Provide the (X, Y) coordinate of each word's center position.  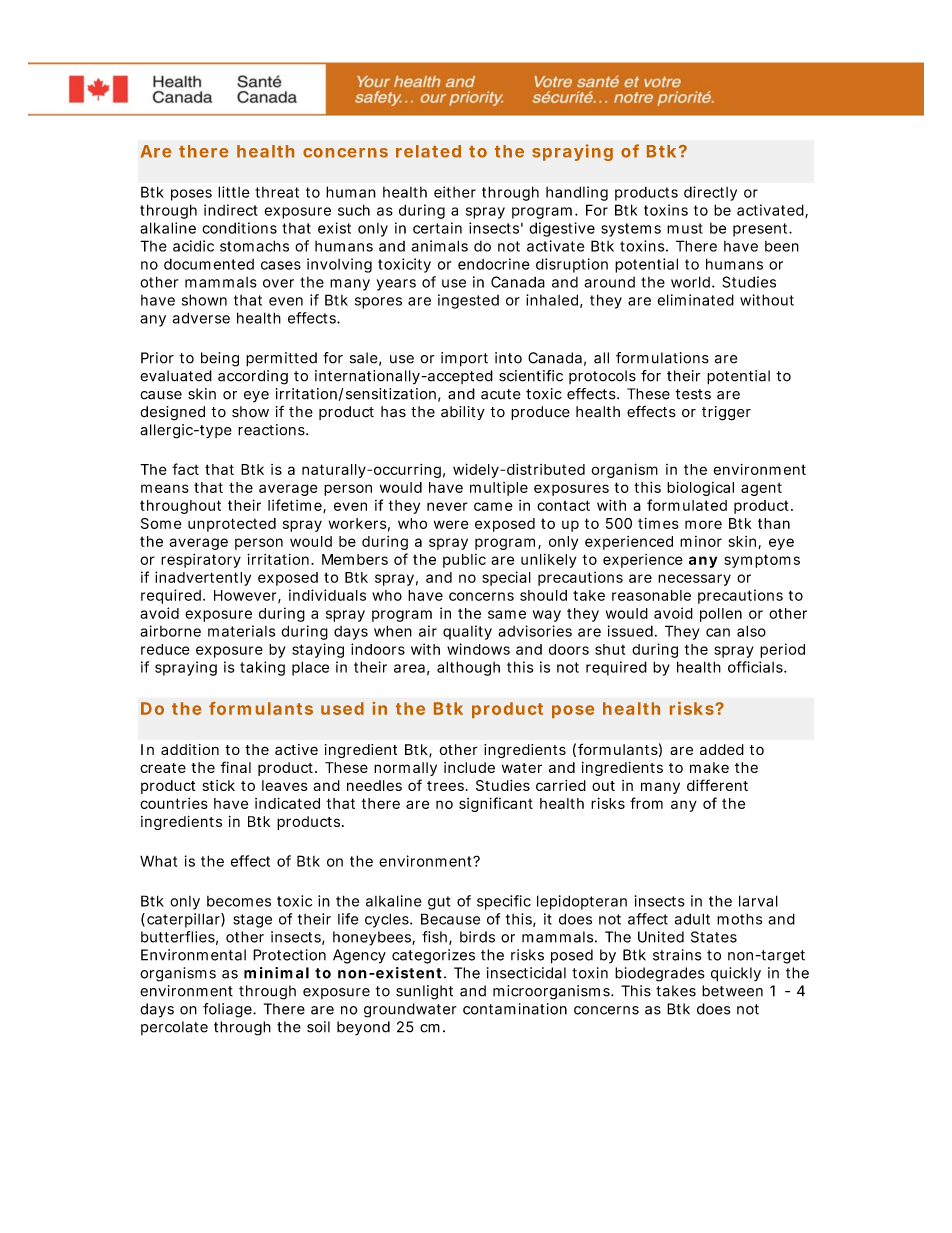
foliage (227, 1010)
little (234, 192)
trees (445, 786)
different (717, 785)
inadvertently (203, 578)
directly (710, 193)
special (506, 578)
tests (693, 394)
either (455, 192)
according (253, 377)
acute (501, 394)
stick (218, 785)
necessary (694, 580)
